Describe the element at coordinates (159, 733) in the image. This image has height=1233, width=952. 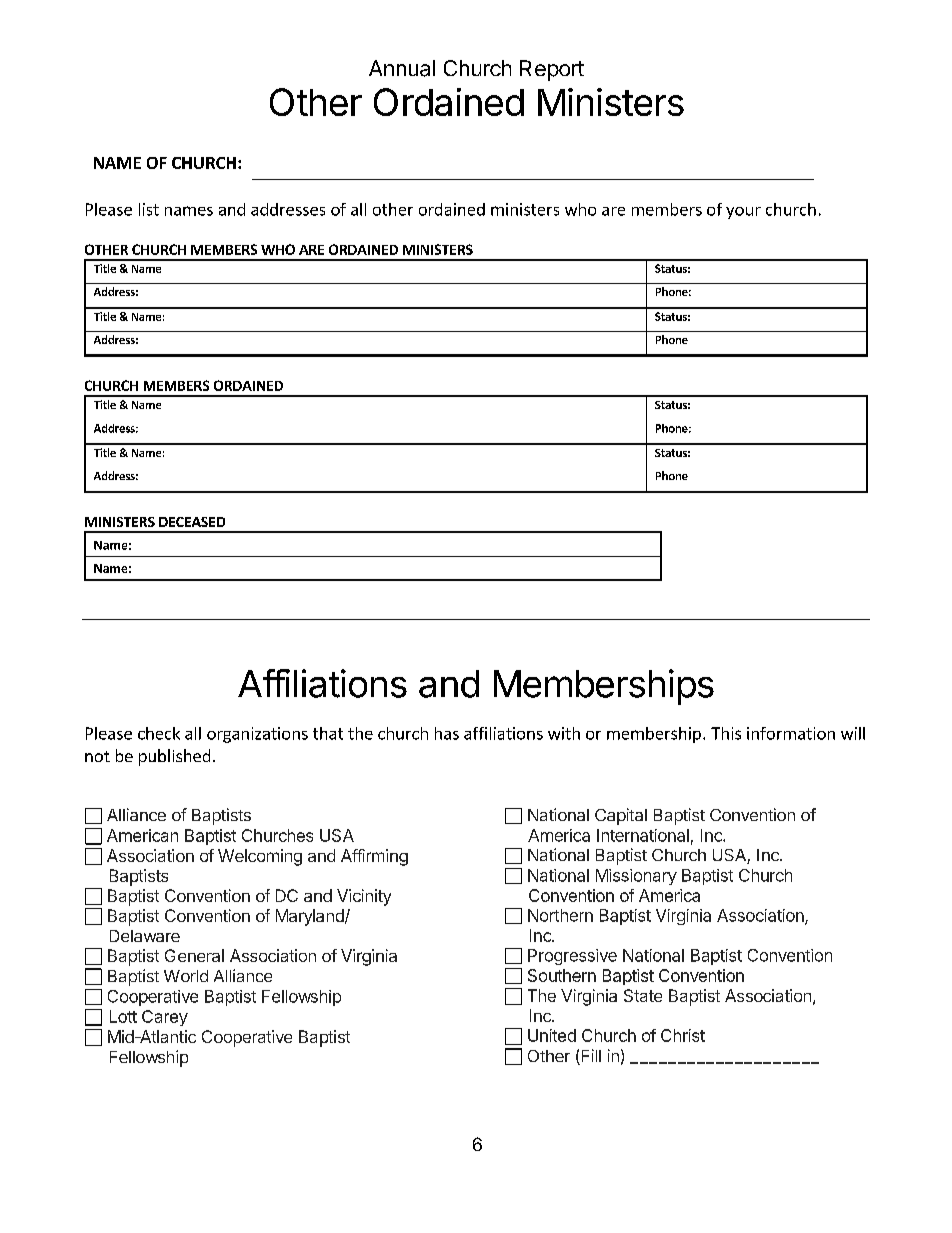
I see `check` at that location.
